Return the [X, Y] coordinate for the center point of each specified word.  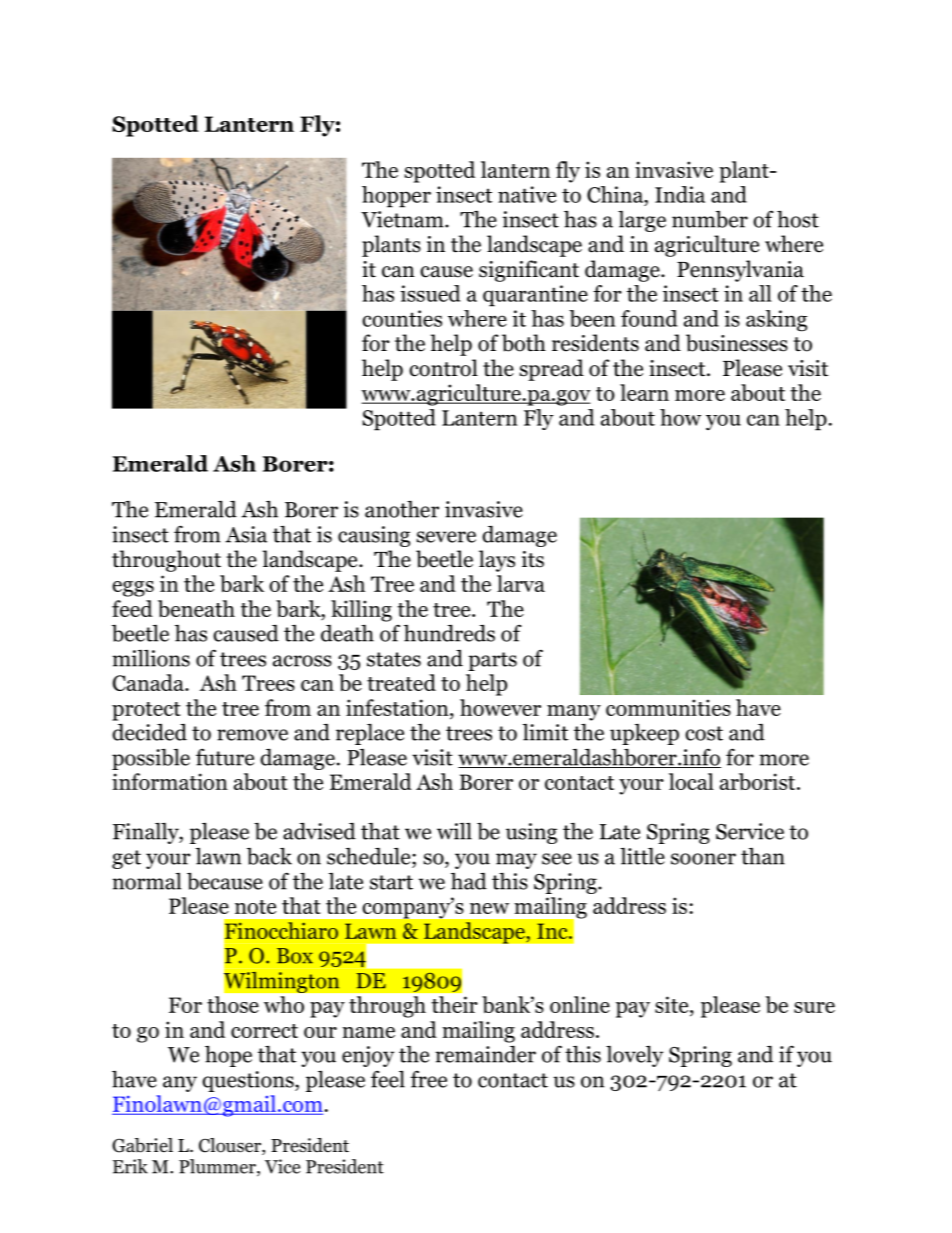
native [527, 194]
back [269, 856]
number [710, 219]
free [428, 1079]
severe [446, 537]
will [454, 831]
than [763, 856]
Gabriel [142, 1145]
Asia [246, 534]
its [533, 559]
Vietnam [403, 219]
